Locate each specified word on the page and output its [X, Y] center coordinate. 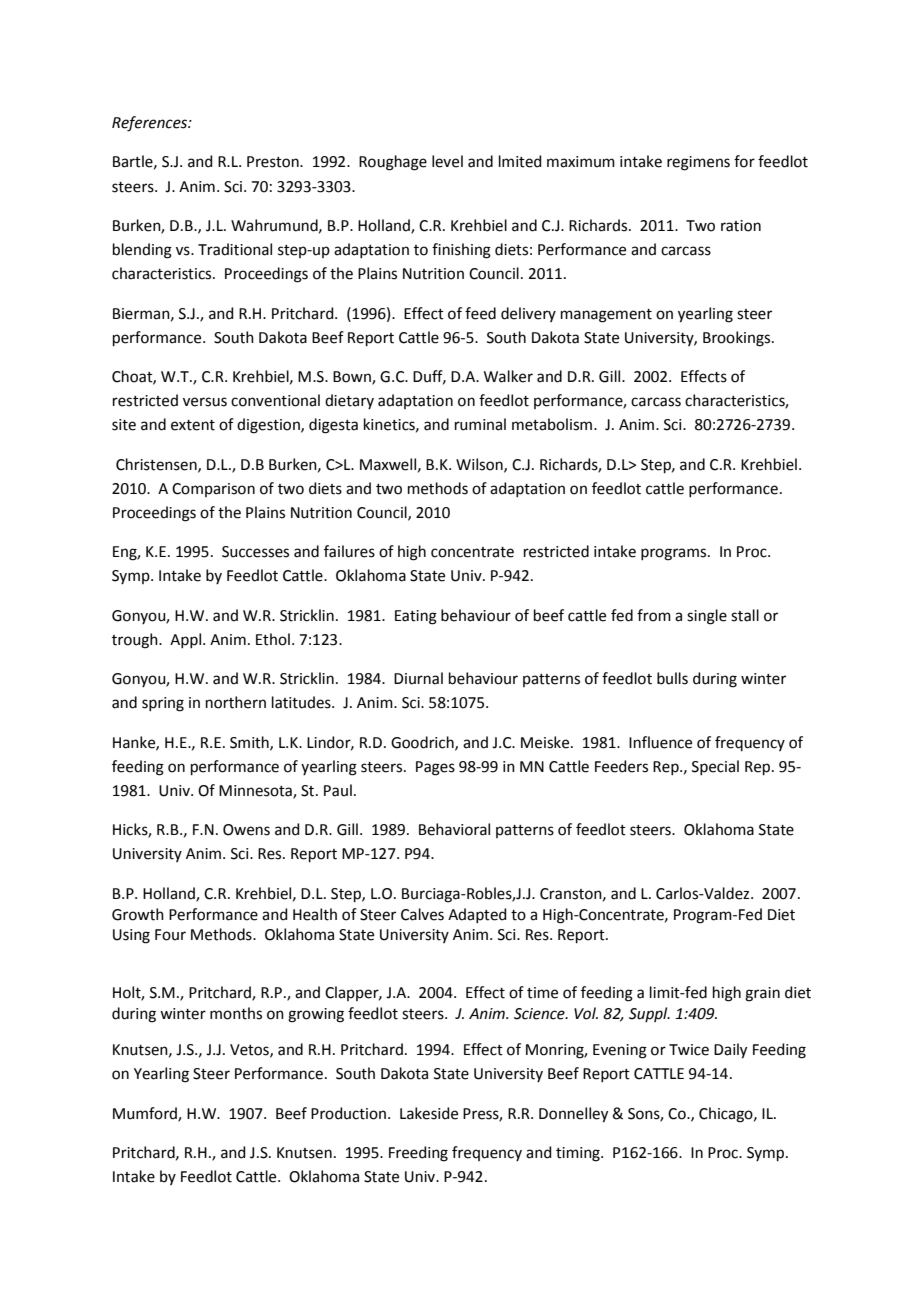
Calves [422, 914]
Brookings [738, 339]
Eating [416, 617]
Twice [689, 1050]
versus [205, 402]
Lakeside [429, 1113]
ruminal [480, 424]
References [150, 124]
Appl [185, 640]
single [707, 617]
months [236, 1013]
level [447, 161]
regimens [698, 163]
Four [170, 935]
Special [715, 767]
